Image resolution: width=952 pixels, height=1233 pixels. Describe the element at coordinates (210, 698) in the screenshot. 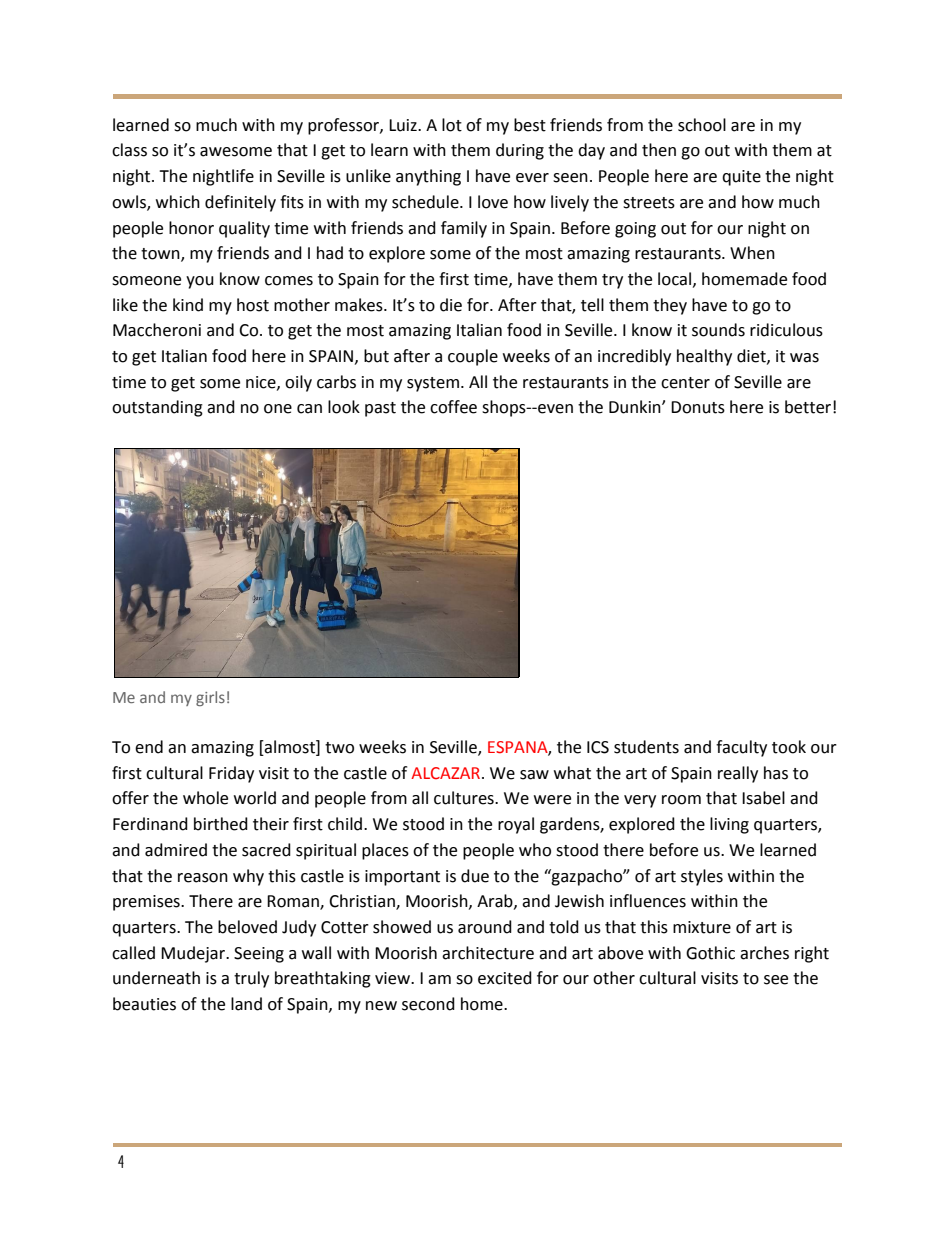

I see `girls` at that location.
